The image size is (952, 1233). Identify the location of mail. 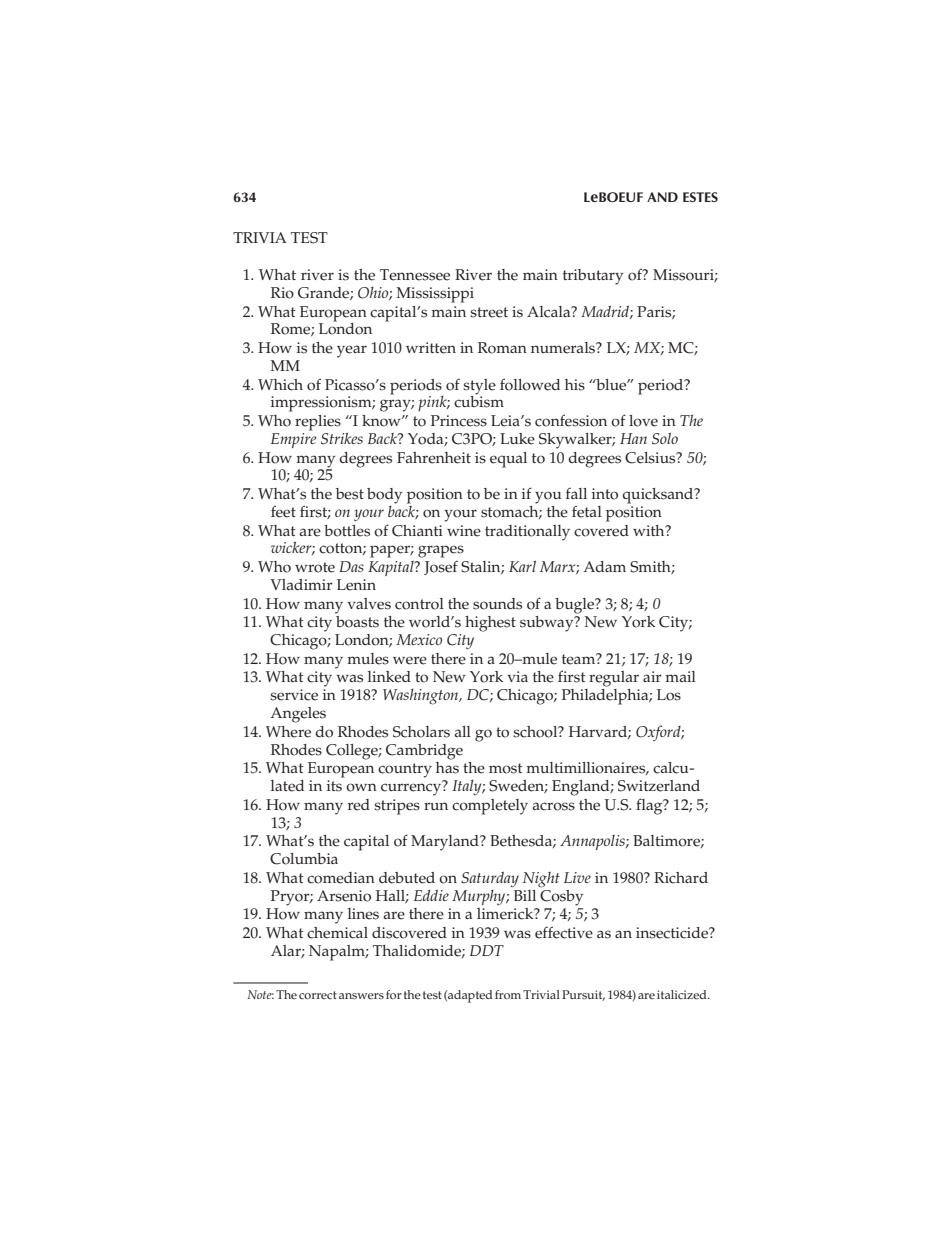
(680, 676).
